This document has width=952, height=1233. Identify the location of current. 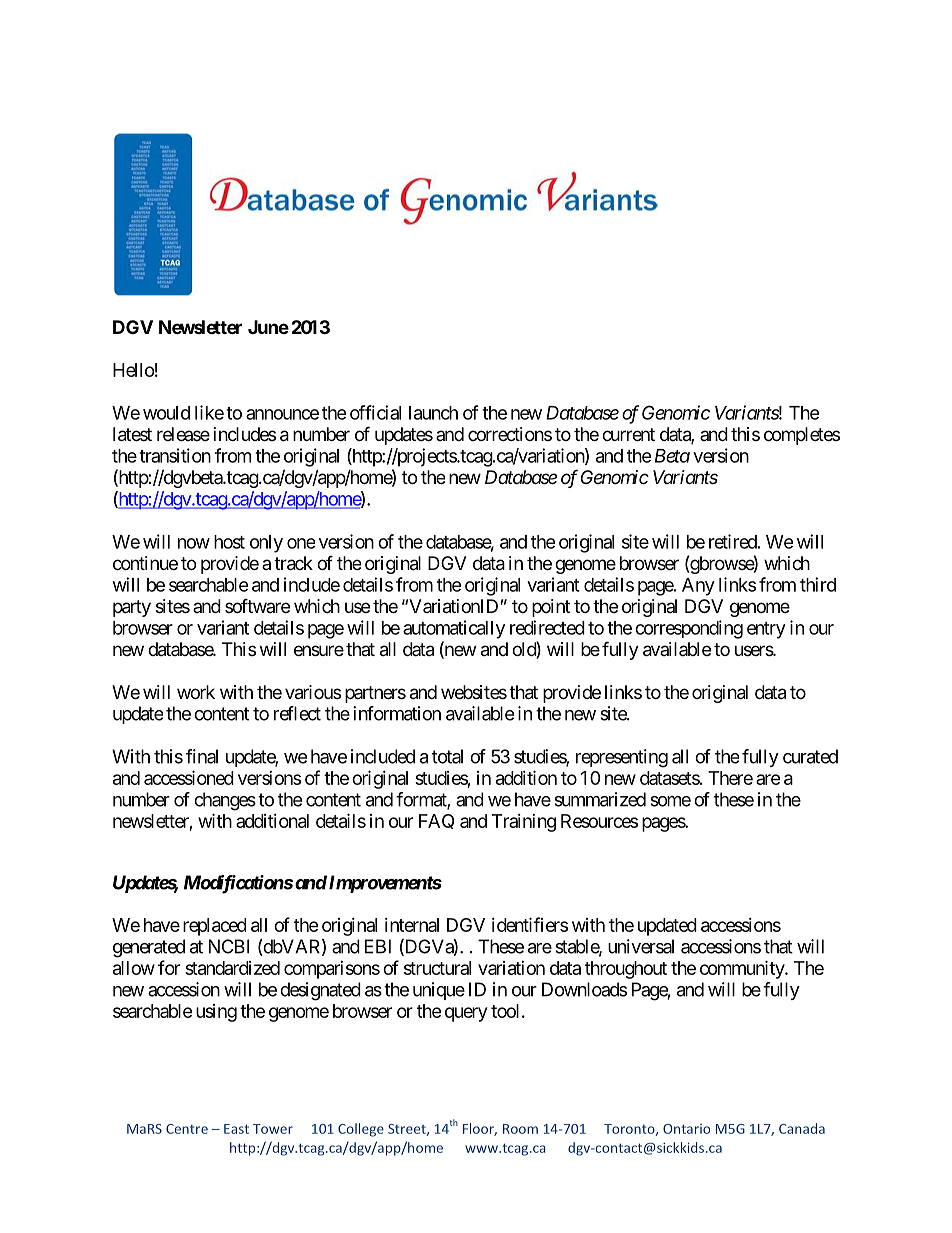
(628, 434).
